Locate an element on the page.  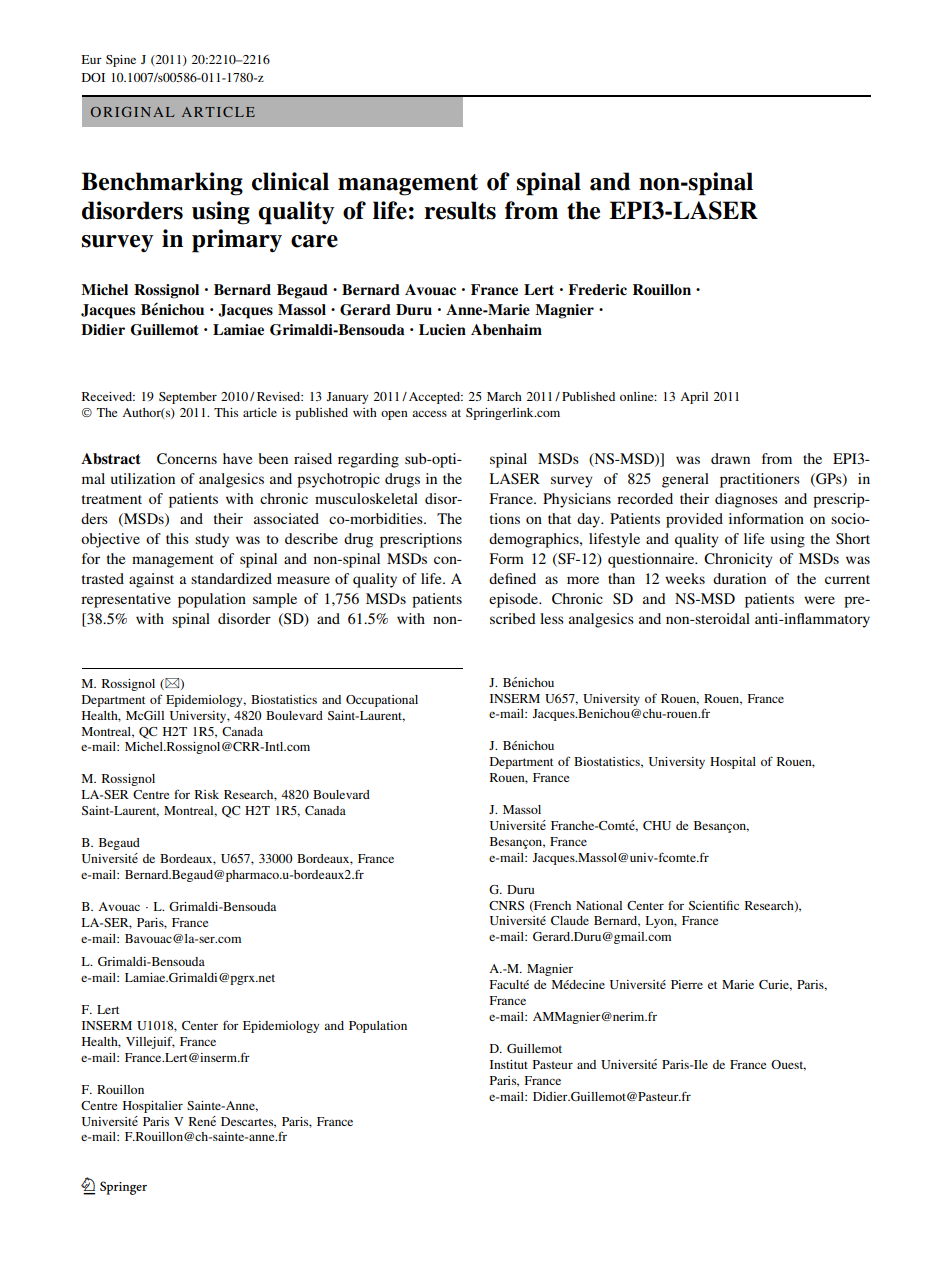
Occupational is located at coordinates (382, 701).
